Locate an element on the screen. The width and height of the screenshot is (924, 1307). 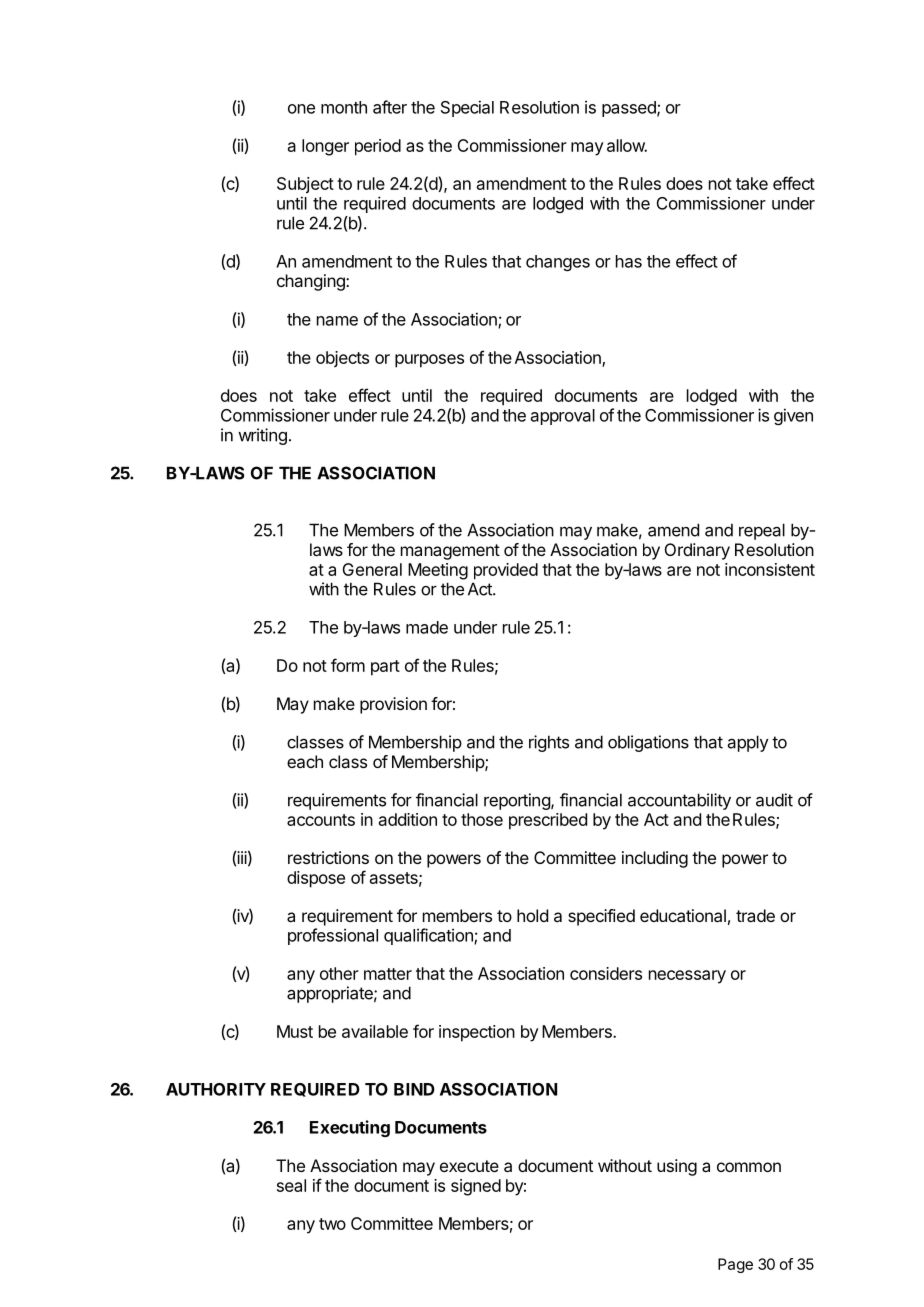
longer is located at coordinates (325, 147).
